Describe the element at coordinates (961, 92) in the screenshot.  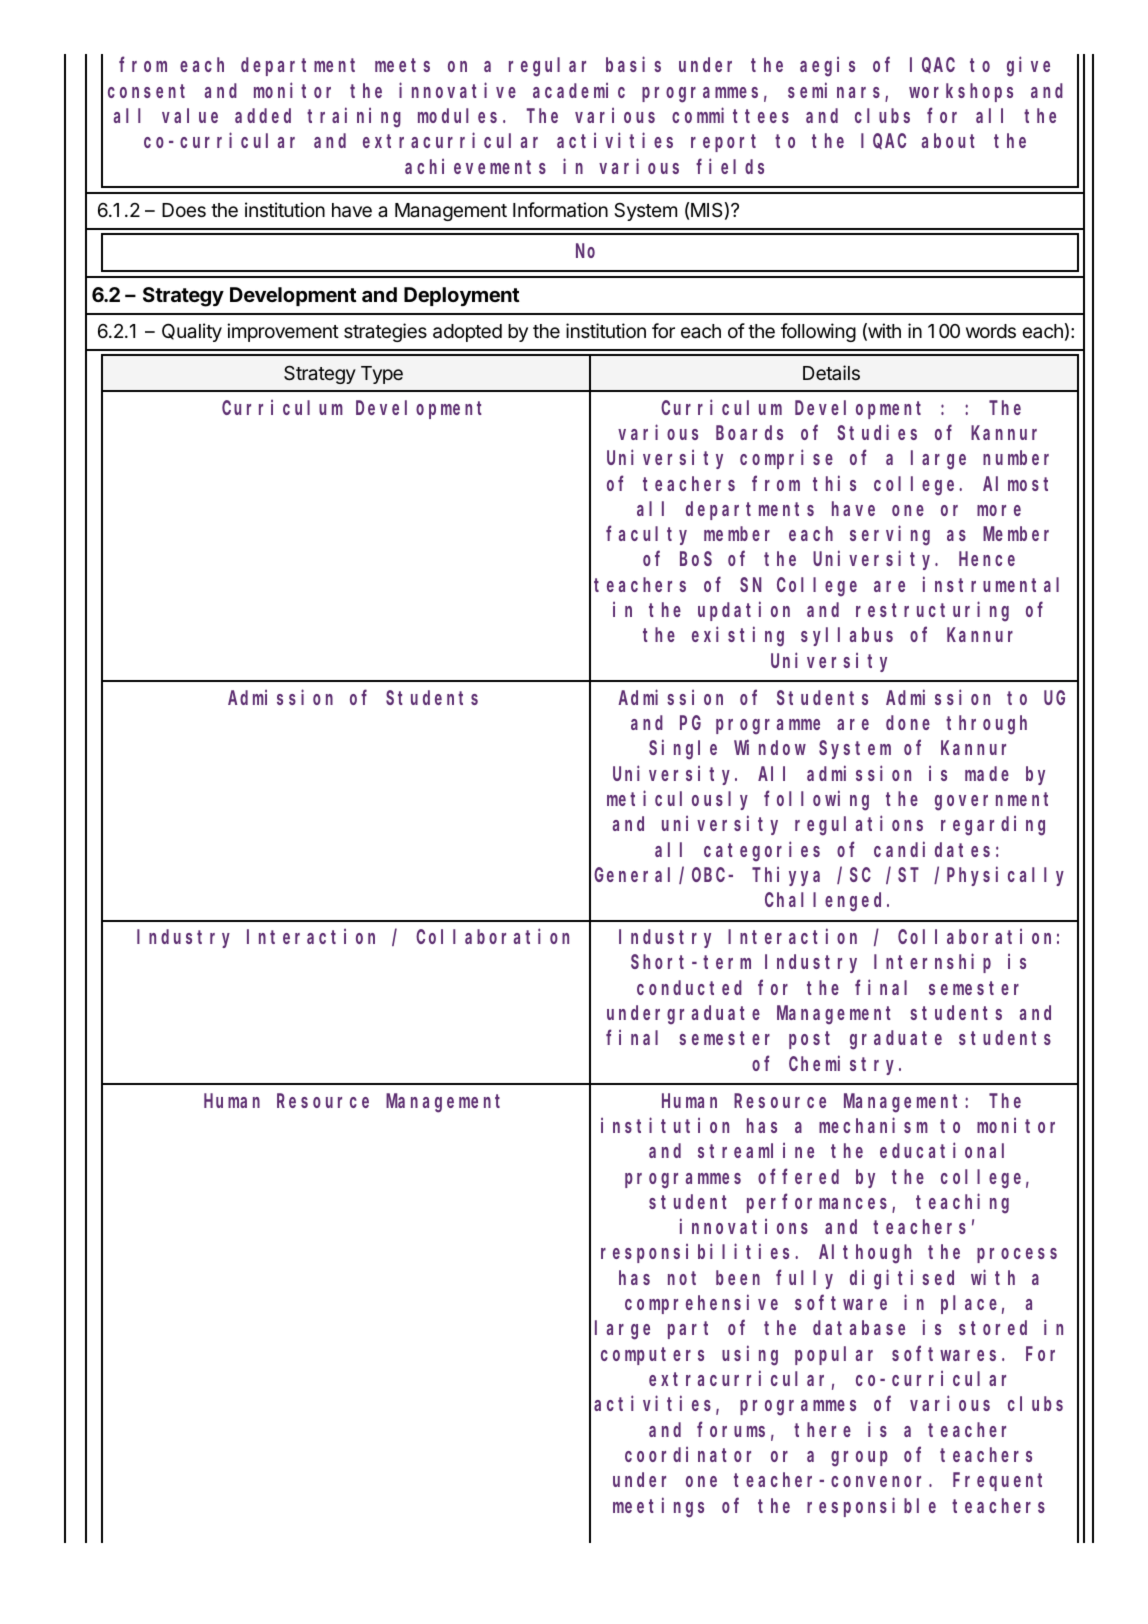
I see `workshops` at that location.
